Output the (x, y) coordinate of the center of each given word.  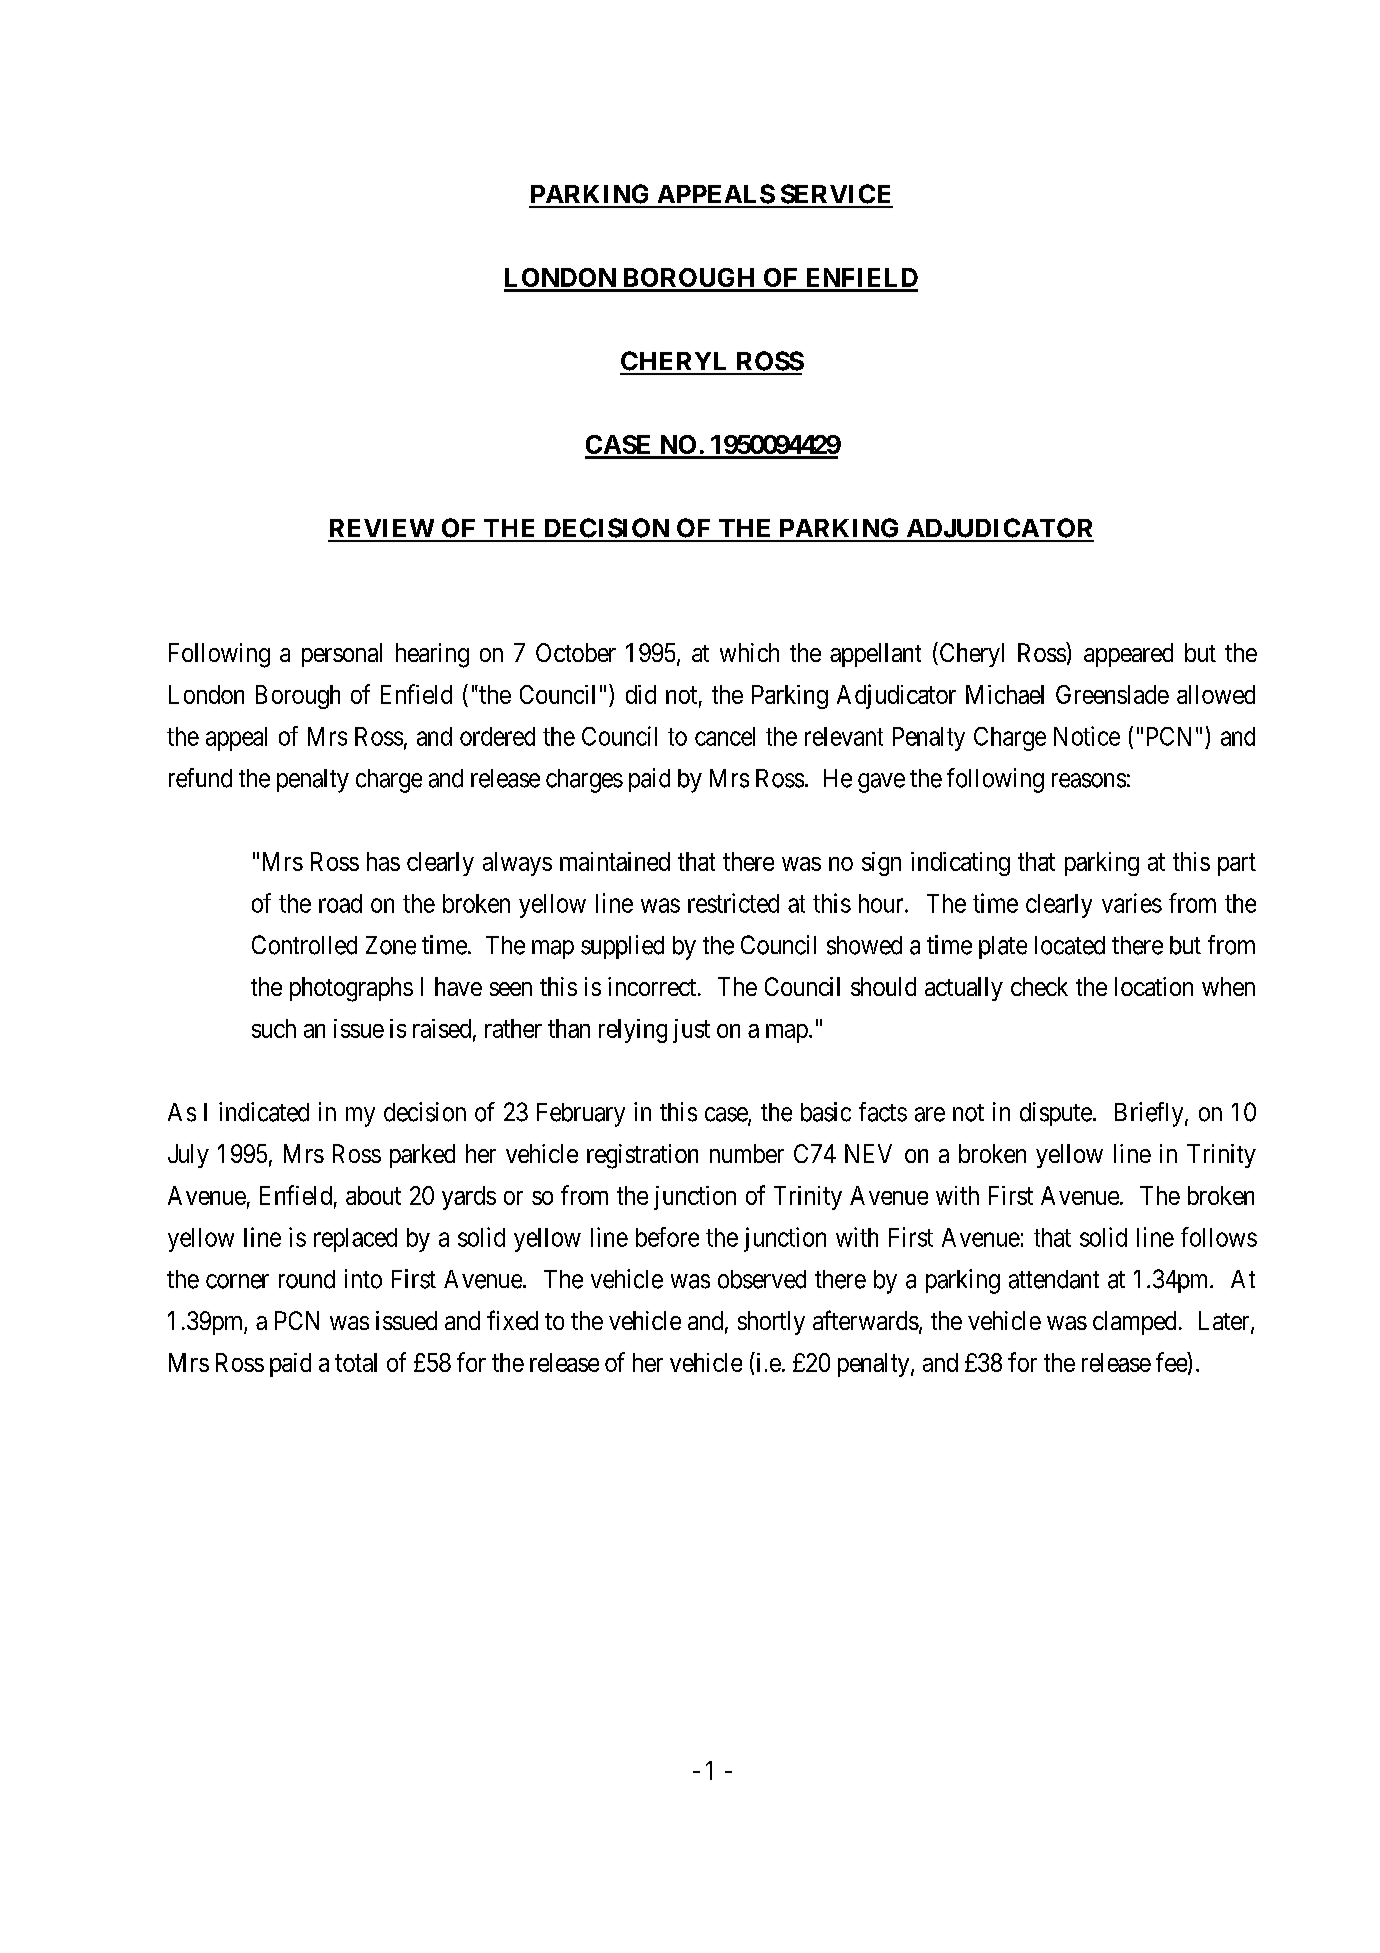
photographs (351, 989)
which (749, 652)
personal (342, 655)
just (691, 1031)
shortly (771, 1323)
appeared (1128, 655)
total (356, 1362)
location (1154, 986)
